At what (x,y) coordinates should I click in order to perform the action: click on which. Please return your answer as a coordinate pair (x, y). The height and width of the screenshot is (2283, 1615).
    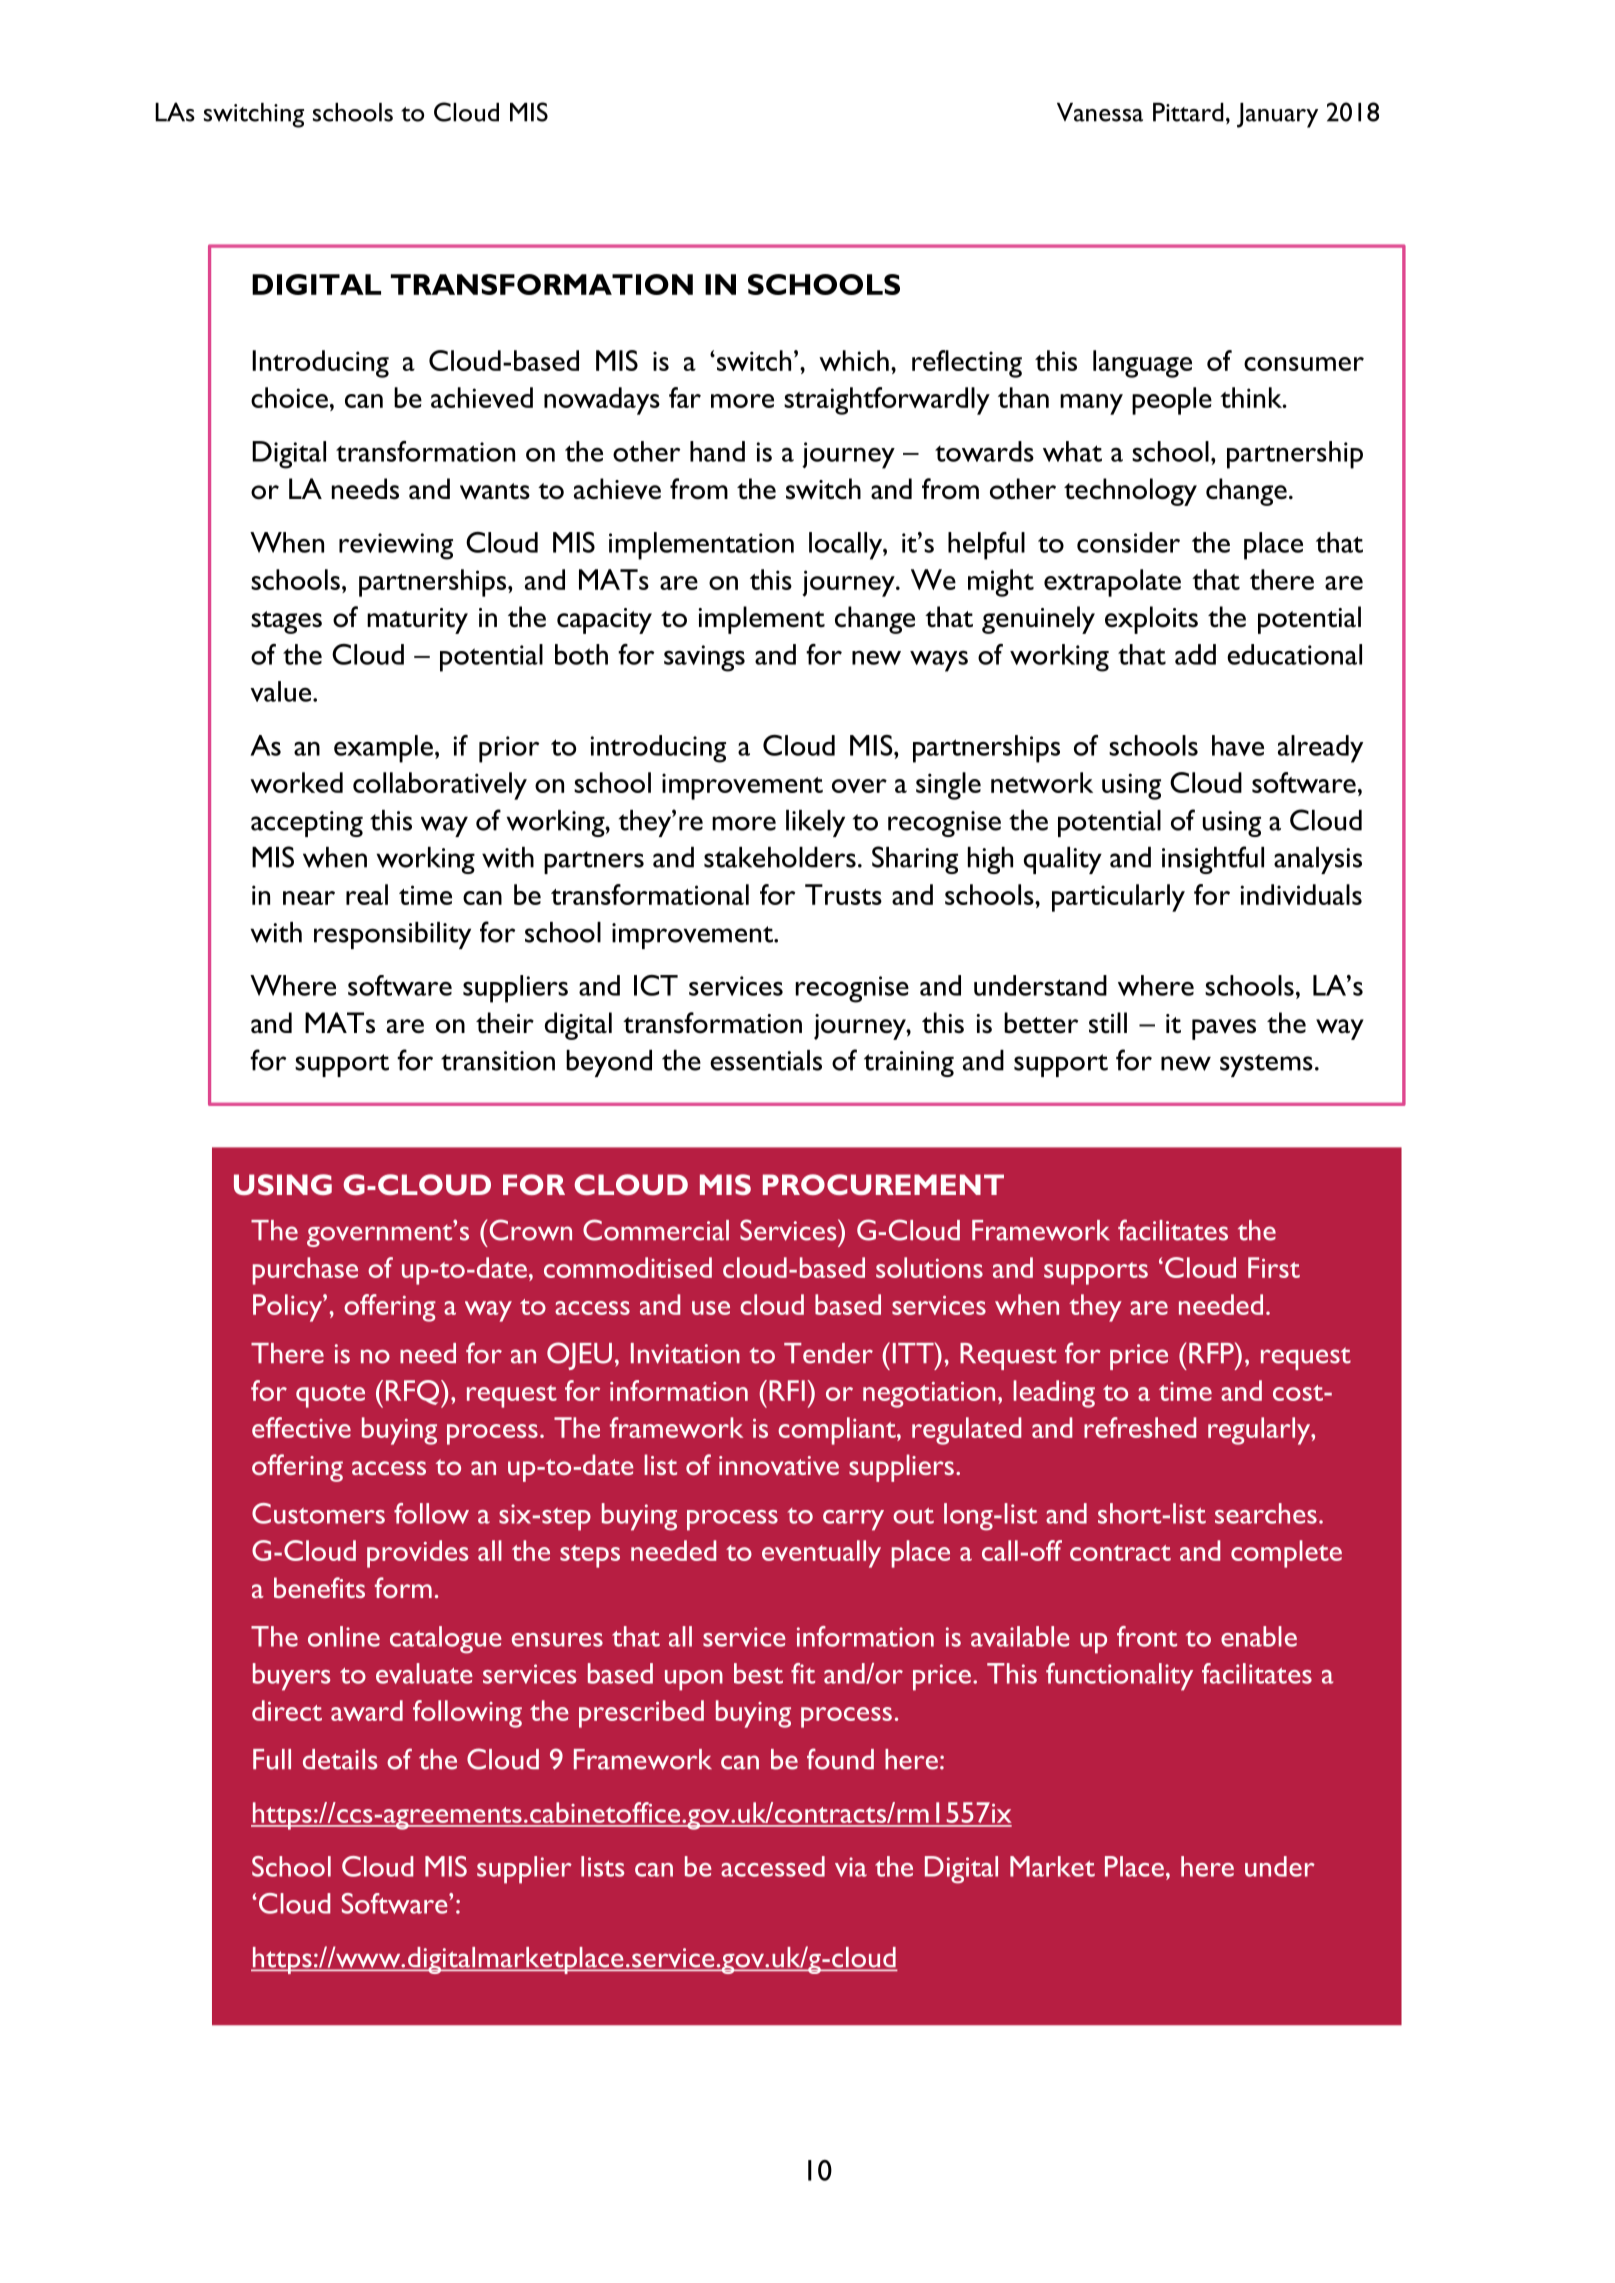
    Looking at the image, I should click on (854, 360).
